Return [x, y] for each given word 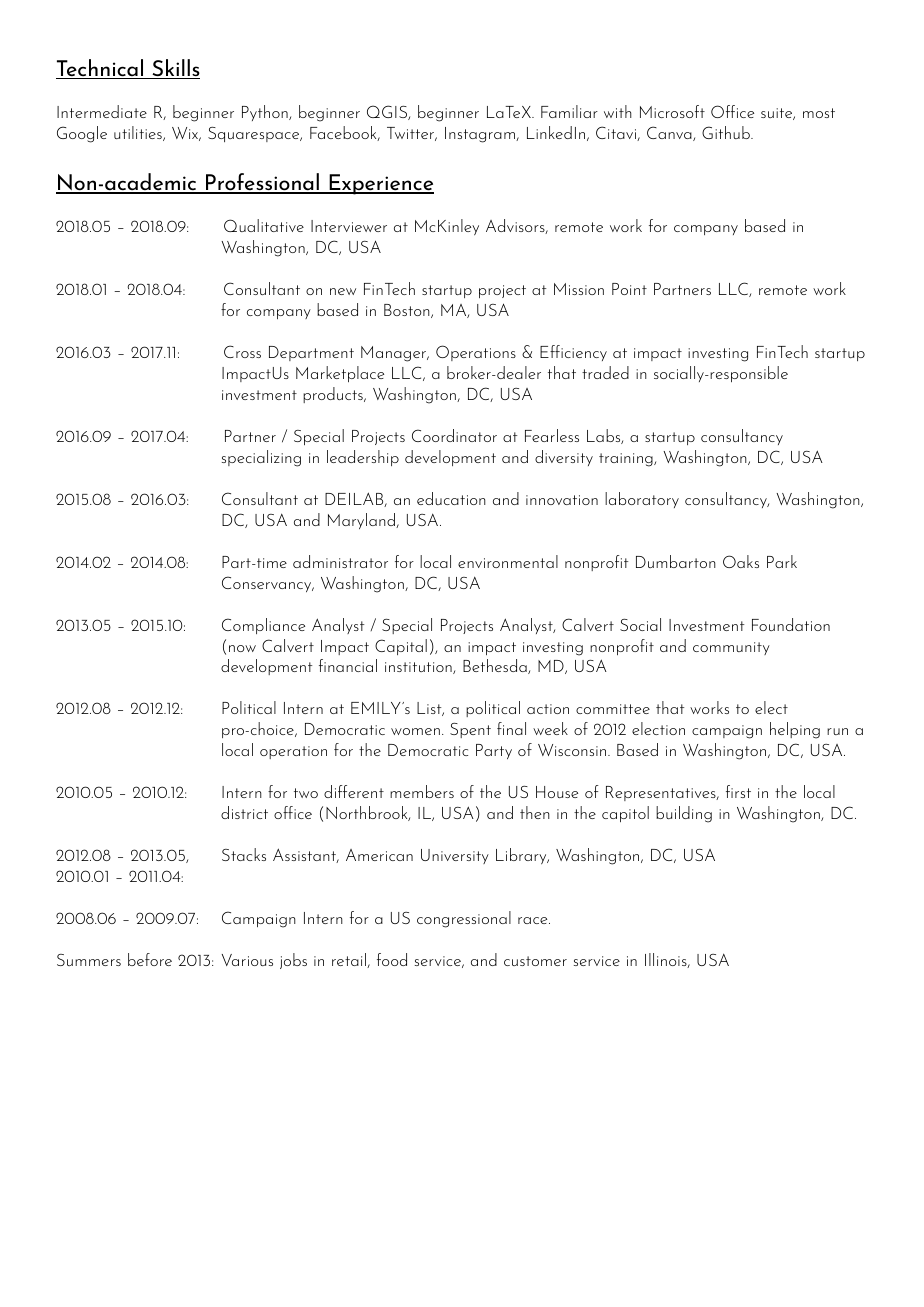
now [242, 648]
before [150, 959]
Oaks [741, 561]
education [451, 498]
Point [629, 289]
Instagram [481, 135]
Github [727, 132]
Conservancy [268, 584]
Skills [175, 69]
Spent [470, 730]
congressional [464, 919]
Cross [242, 351]
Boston [408, 311]
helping [795, 730]
